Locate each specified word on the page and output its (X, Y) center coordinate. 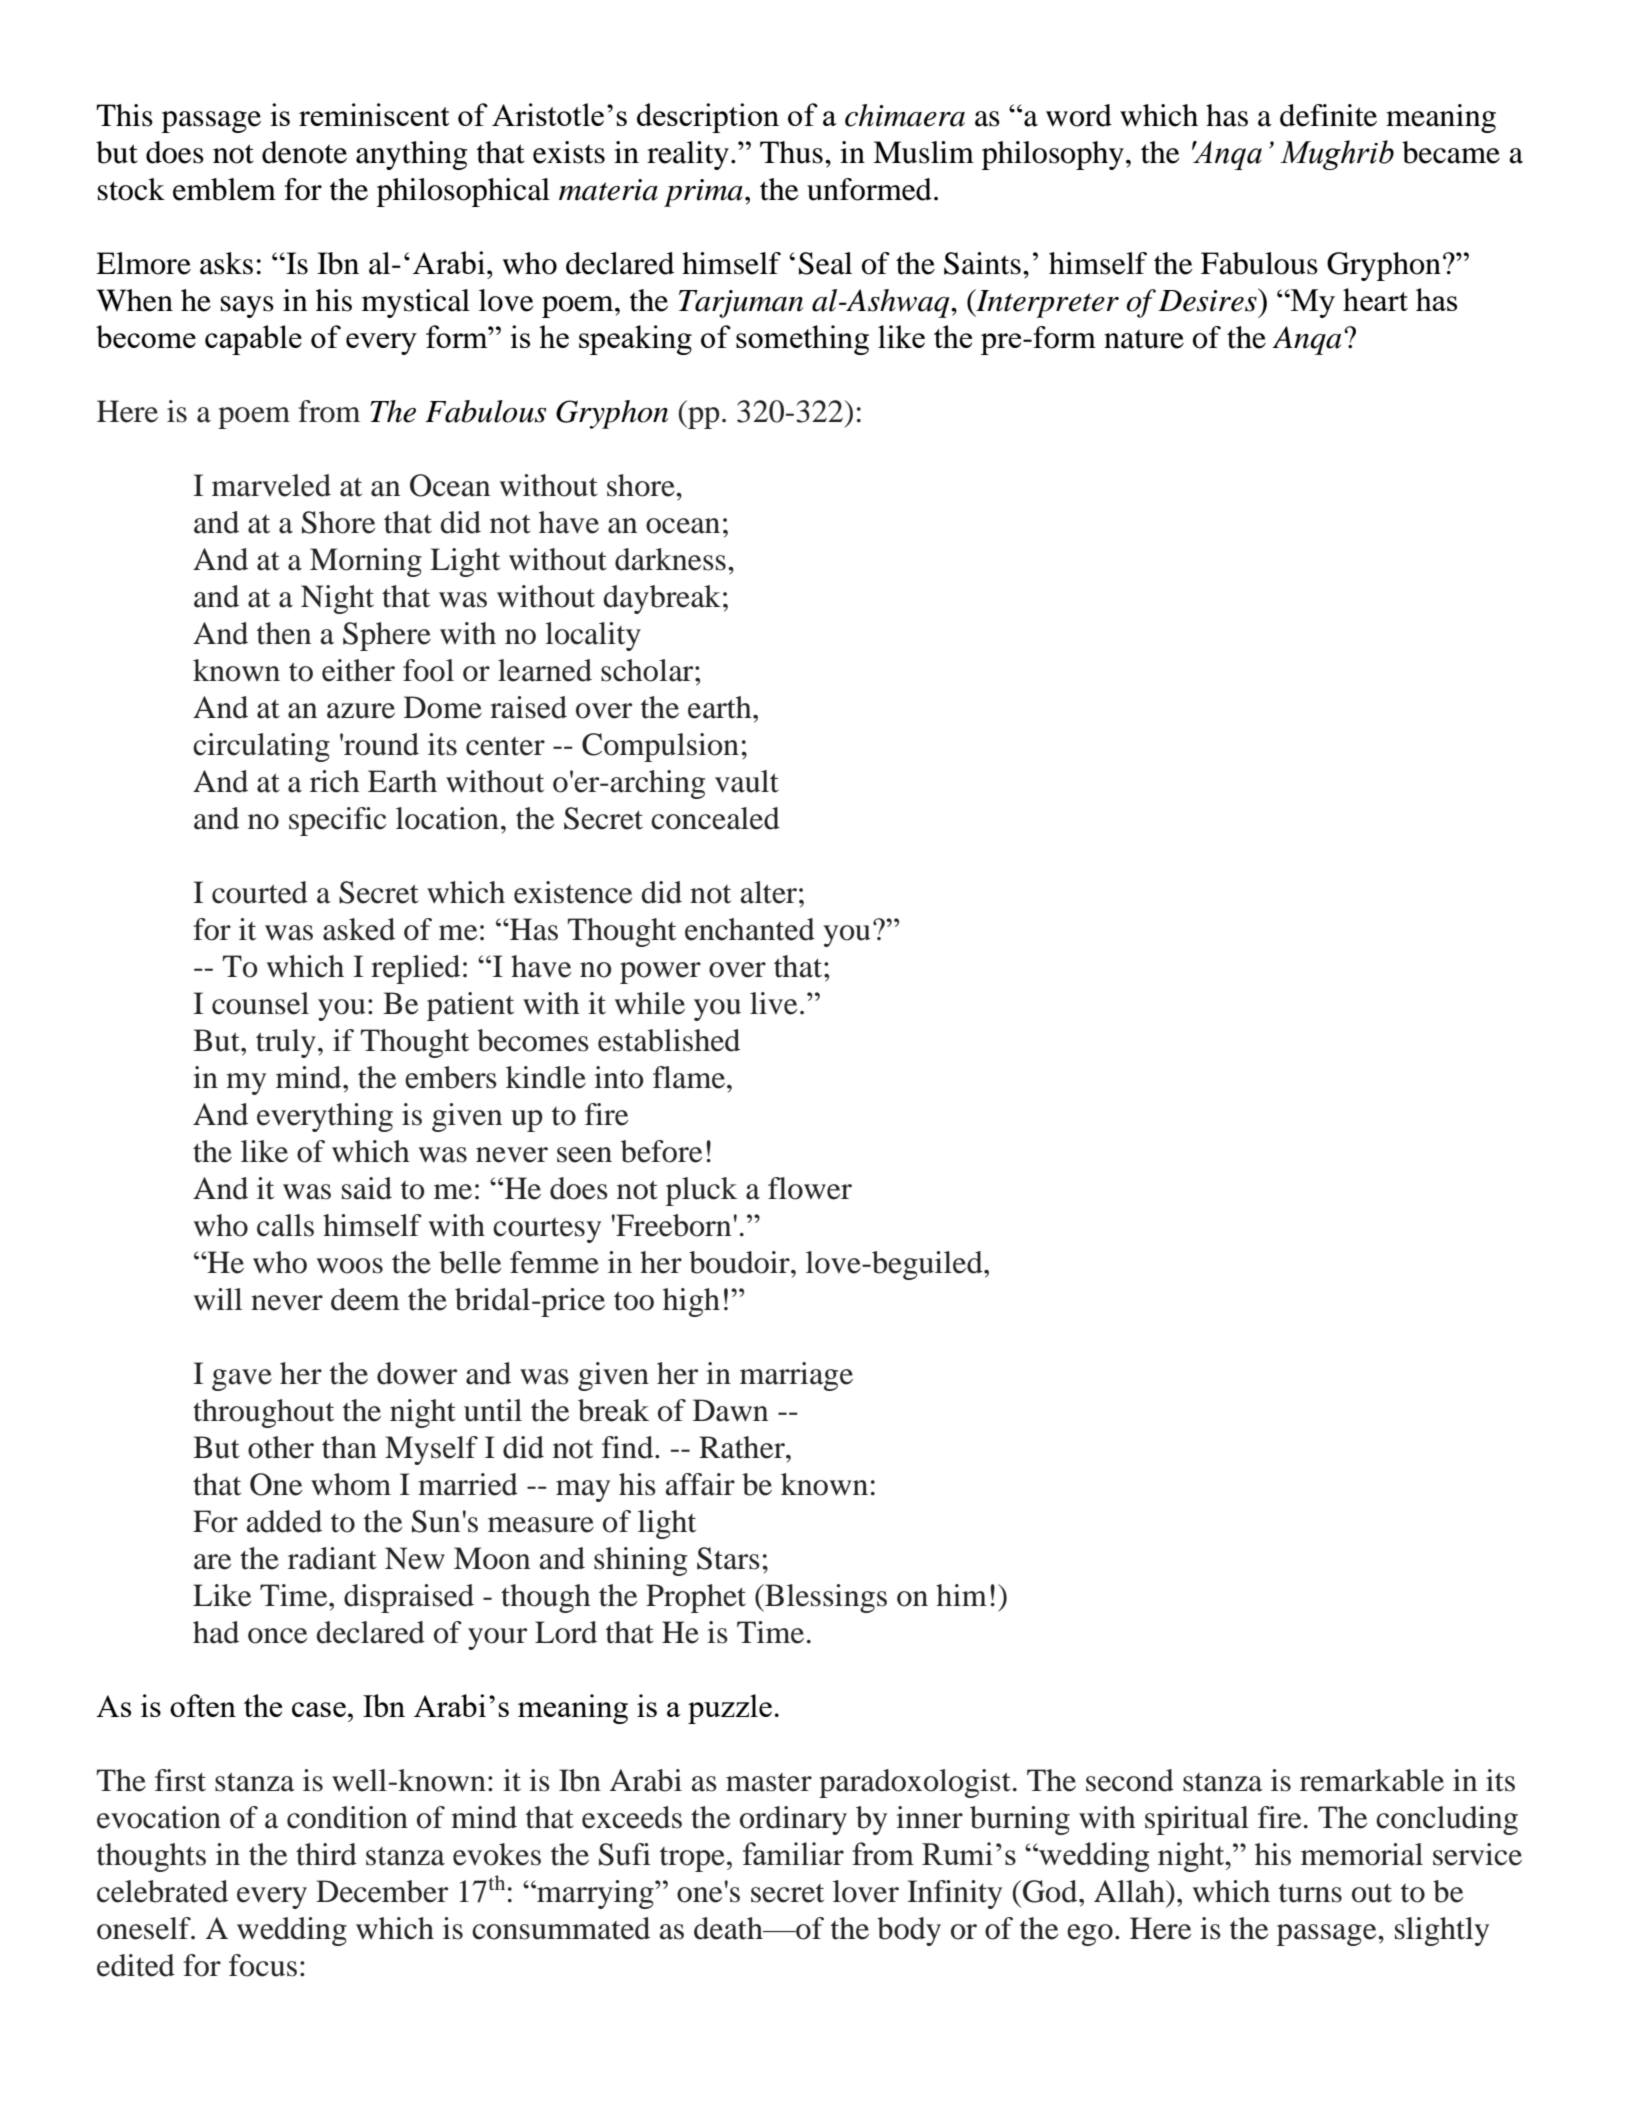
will (218, 1299)
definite (1328, 115)
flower (810, 1188)
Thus (791, 152)
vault (747, 781)
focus (263, 1965)
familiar (793, 1853)
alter (769, 892)
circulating (261, 747)
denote (304, 152)
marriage (796, 1376)
